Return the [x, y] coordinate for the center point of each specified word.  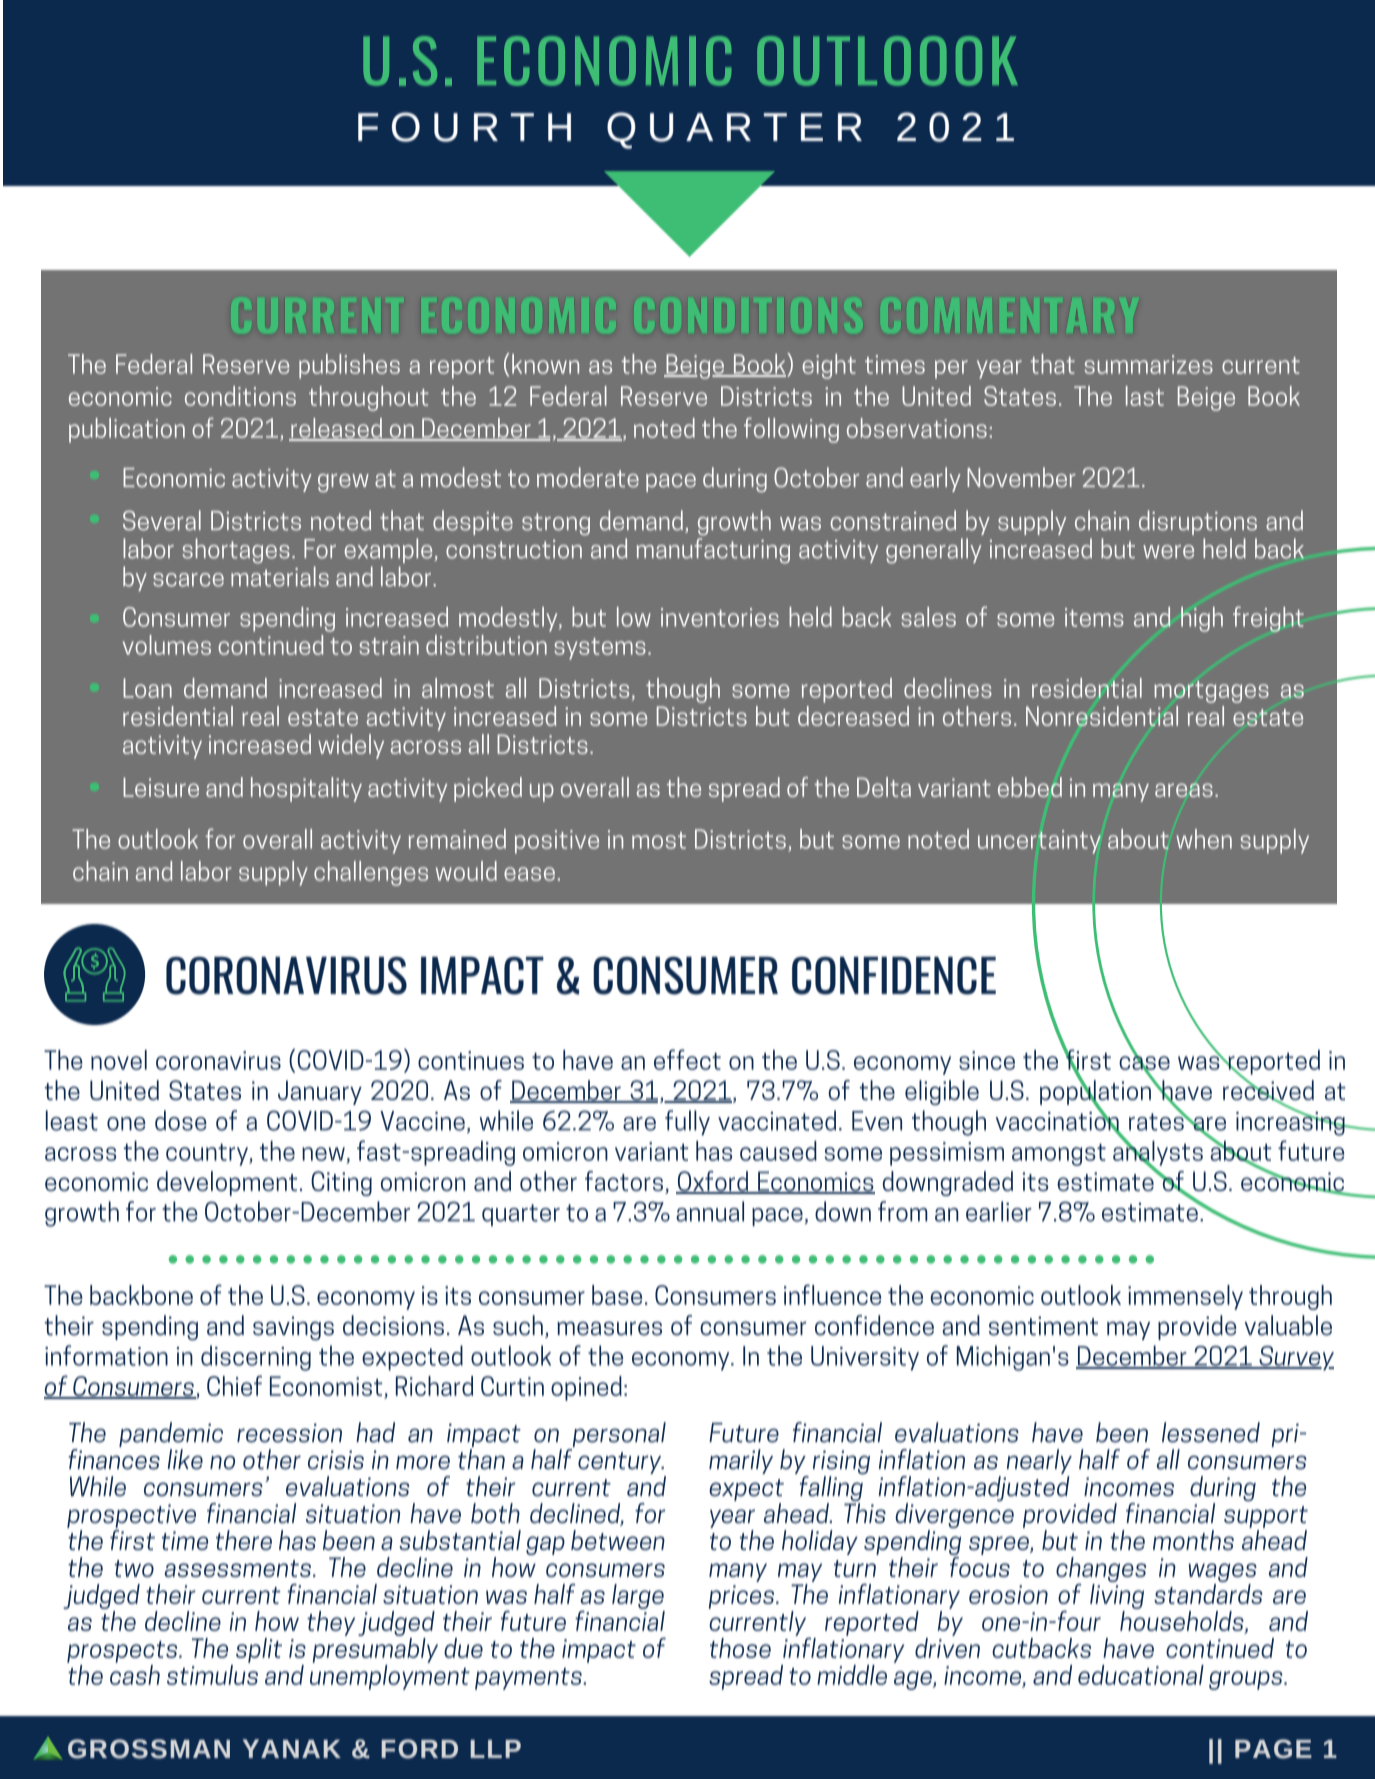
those [740, 1648]
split [259, 1650]
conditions [240, 396]
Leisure [161, 787]
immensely [1185, 1297]
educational [1141, 1675]
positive [557, 842]
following [791, 430]
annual [710, 1211]
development [227, 1183]
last [1145, 396]
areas [1184, 790]
